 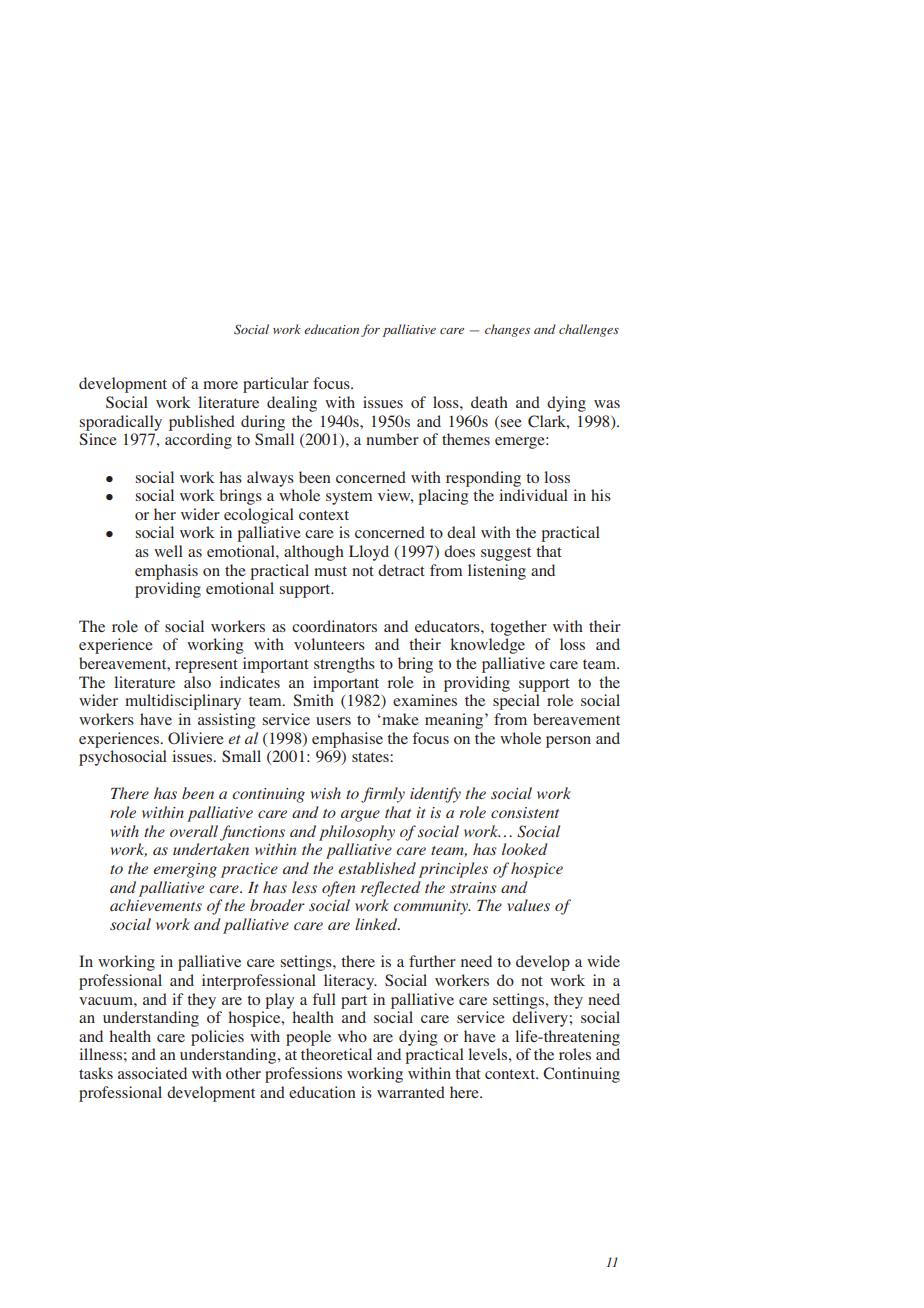 What do you see at coordinates (168, 551) in the page?
I see `well` at bounding box center [168, 551].
